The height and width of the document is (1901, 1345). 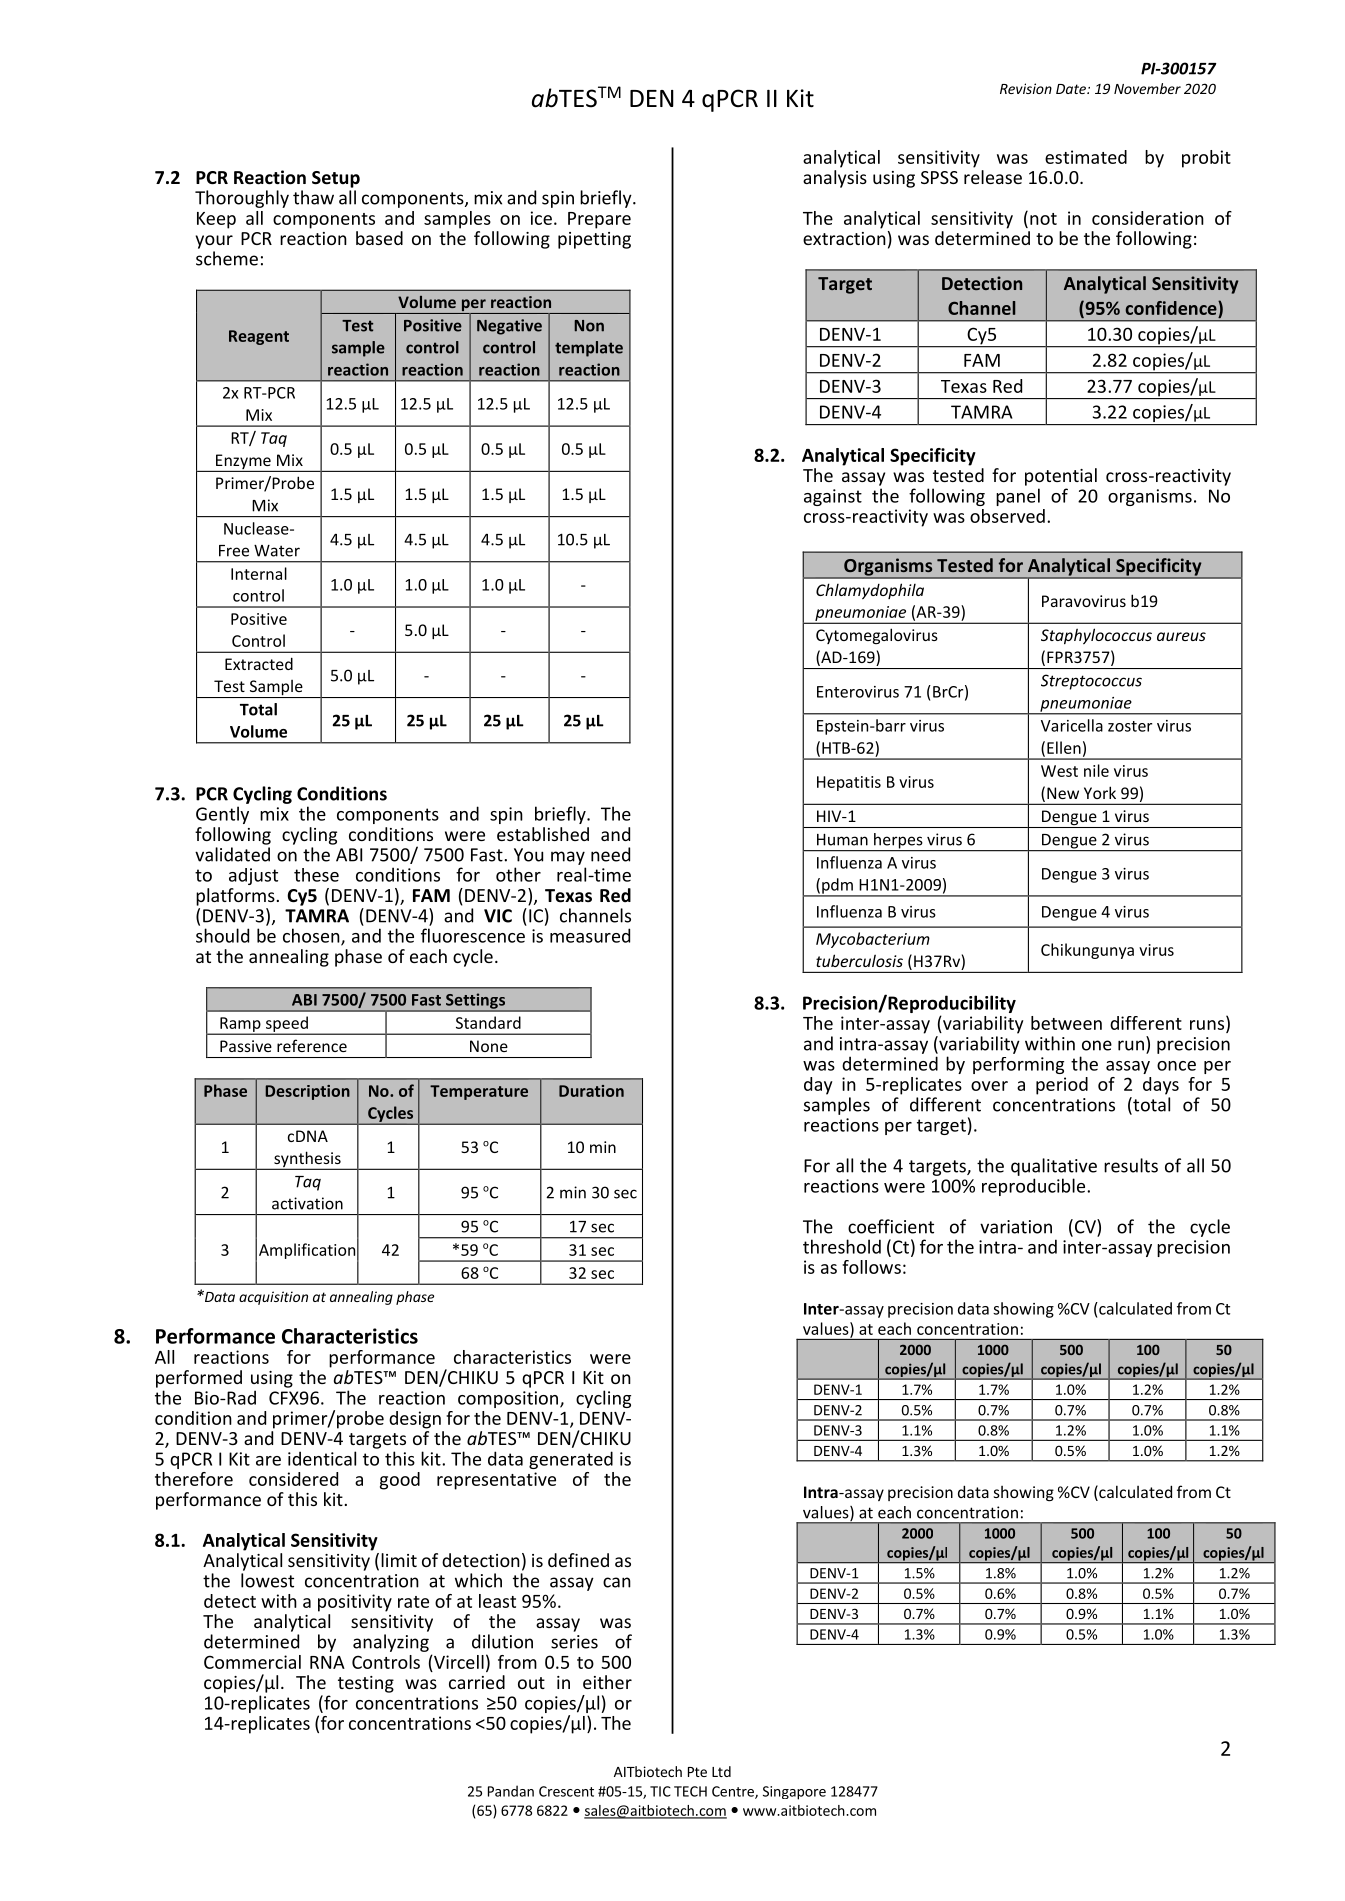 I want to click on Setup, so click(x=336, y=179).
